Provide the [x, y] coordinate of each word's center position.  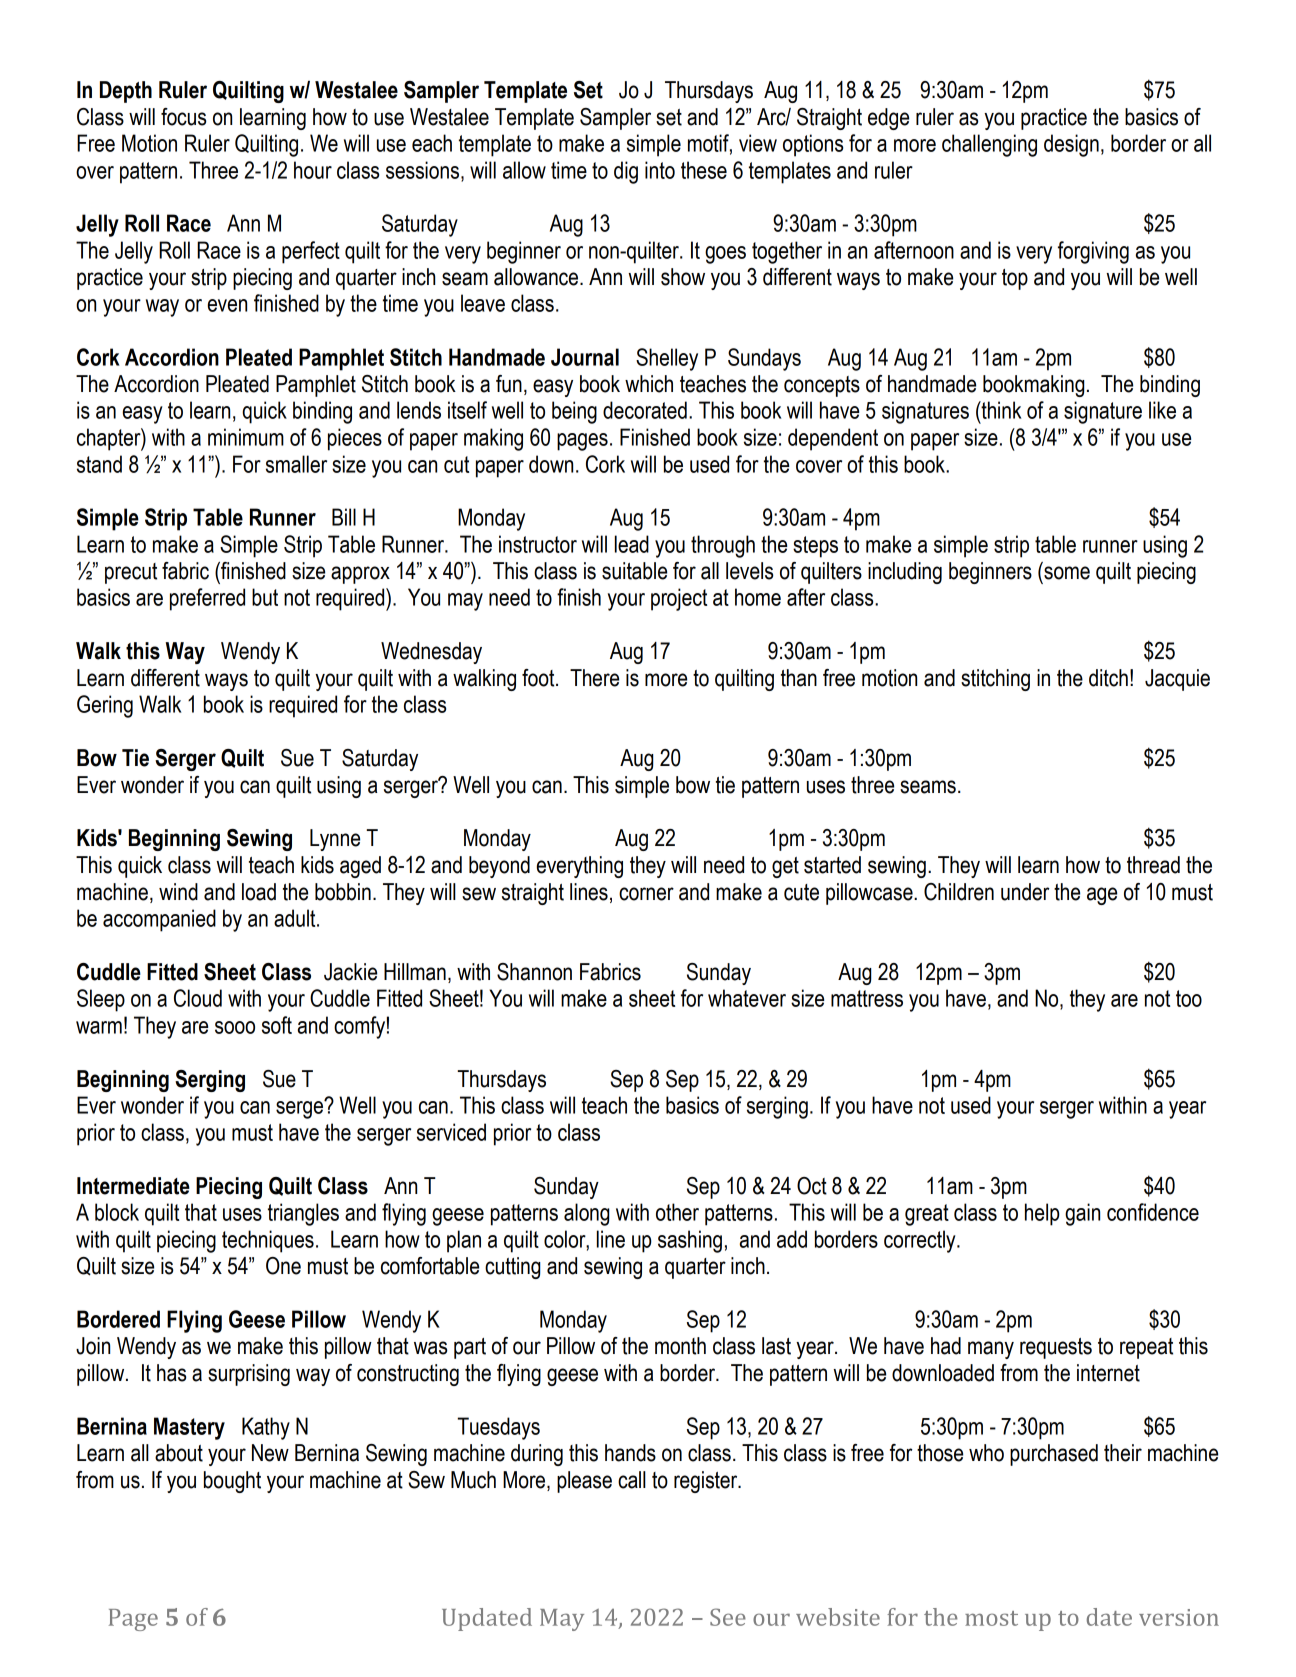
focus [183, 117]
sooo [235, 1027]
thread [1153, 865]
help [1042, 1214]
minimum [246, 437]
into [660, 170]
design [1071, 145]
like [1162, 410]
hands [630, 1453]
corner [646, 894]
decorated [645, 410]
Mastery [189, 1428]
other [677, 1212]
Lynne [335, 840]
